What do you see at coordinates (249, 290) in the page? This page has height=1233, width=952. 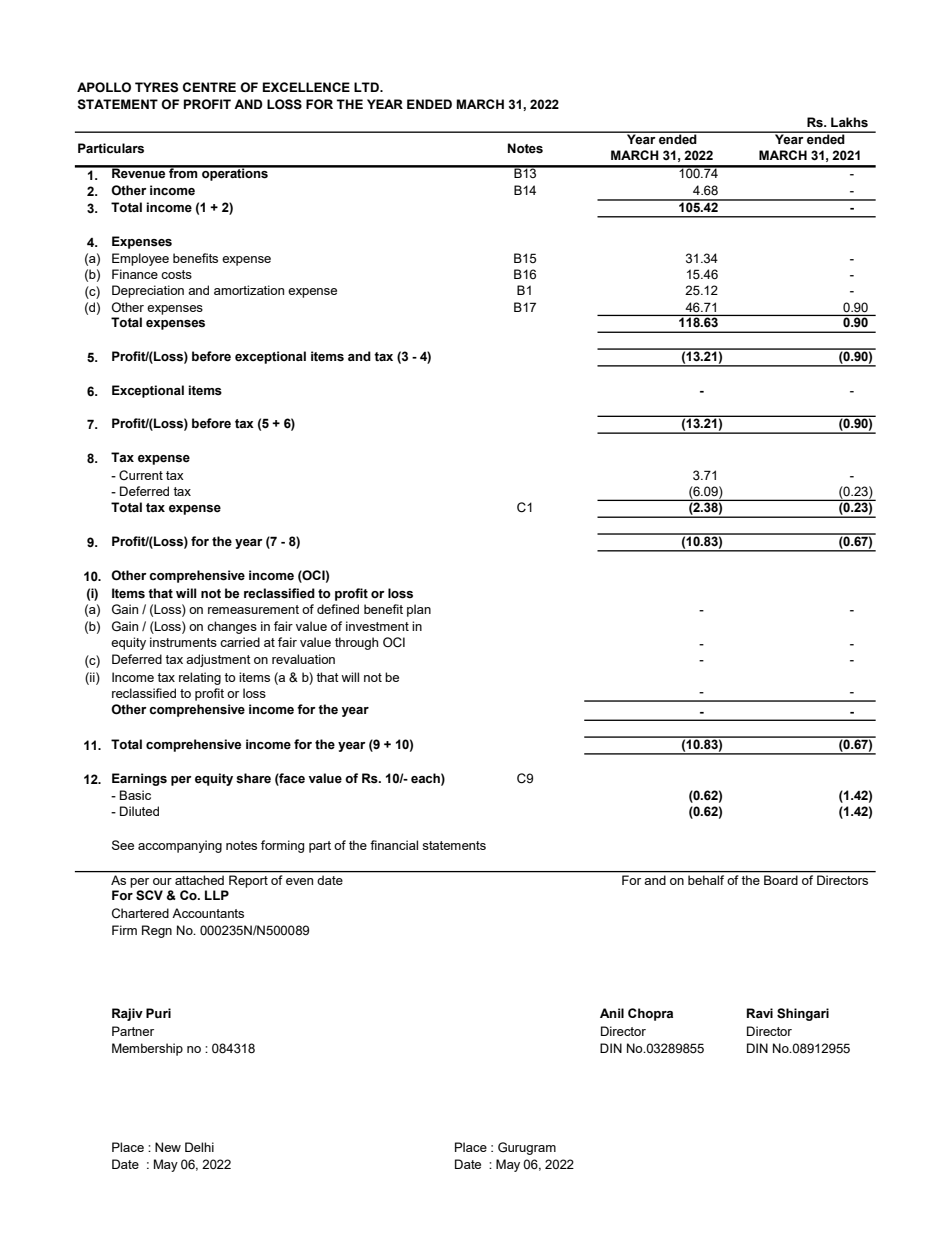 I see `amortization` at bounding box center [249, 290].
